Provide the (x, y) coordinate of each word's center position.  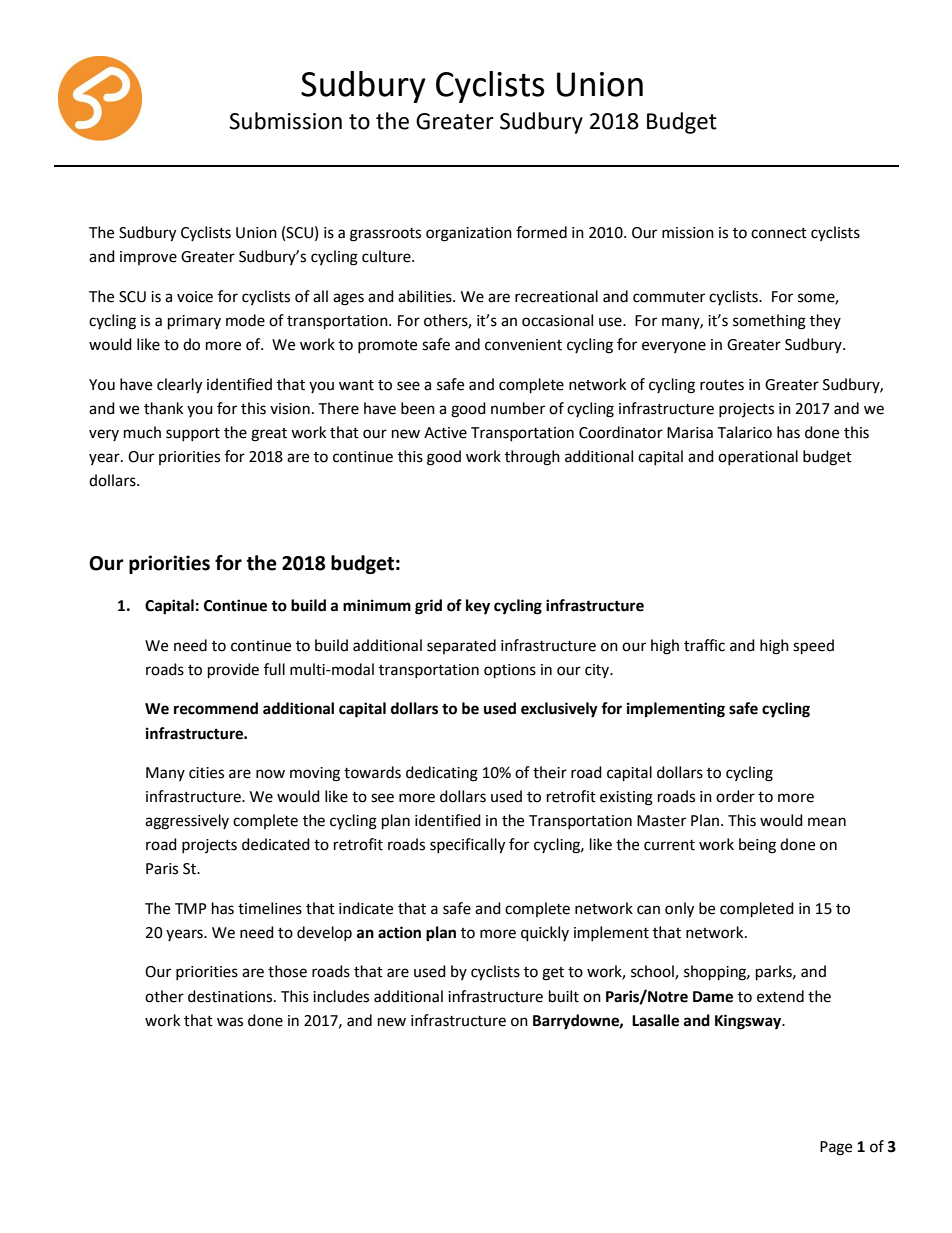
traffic (704, 645)
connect (779, 233)
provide (233, 671)
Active (445, 433)
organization (469, 234)
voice (195, 297)
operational (758, 457)
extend (780, 996)
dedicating (442, 774)
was (230, 1022)
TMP (191, 908)
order (735, 796)
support (193, 434)
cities (206, 773)
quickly (545, 934)
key (478, 607)
